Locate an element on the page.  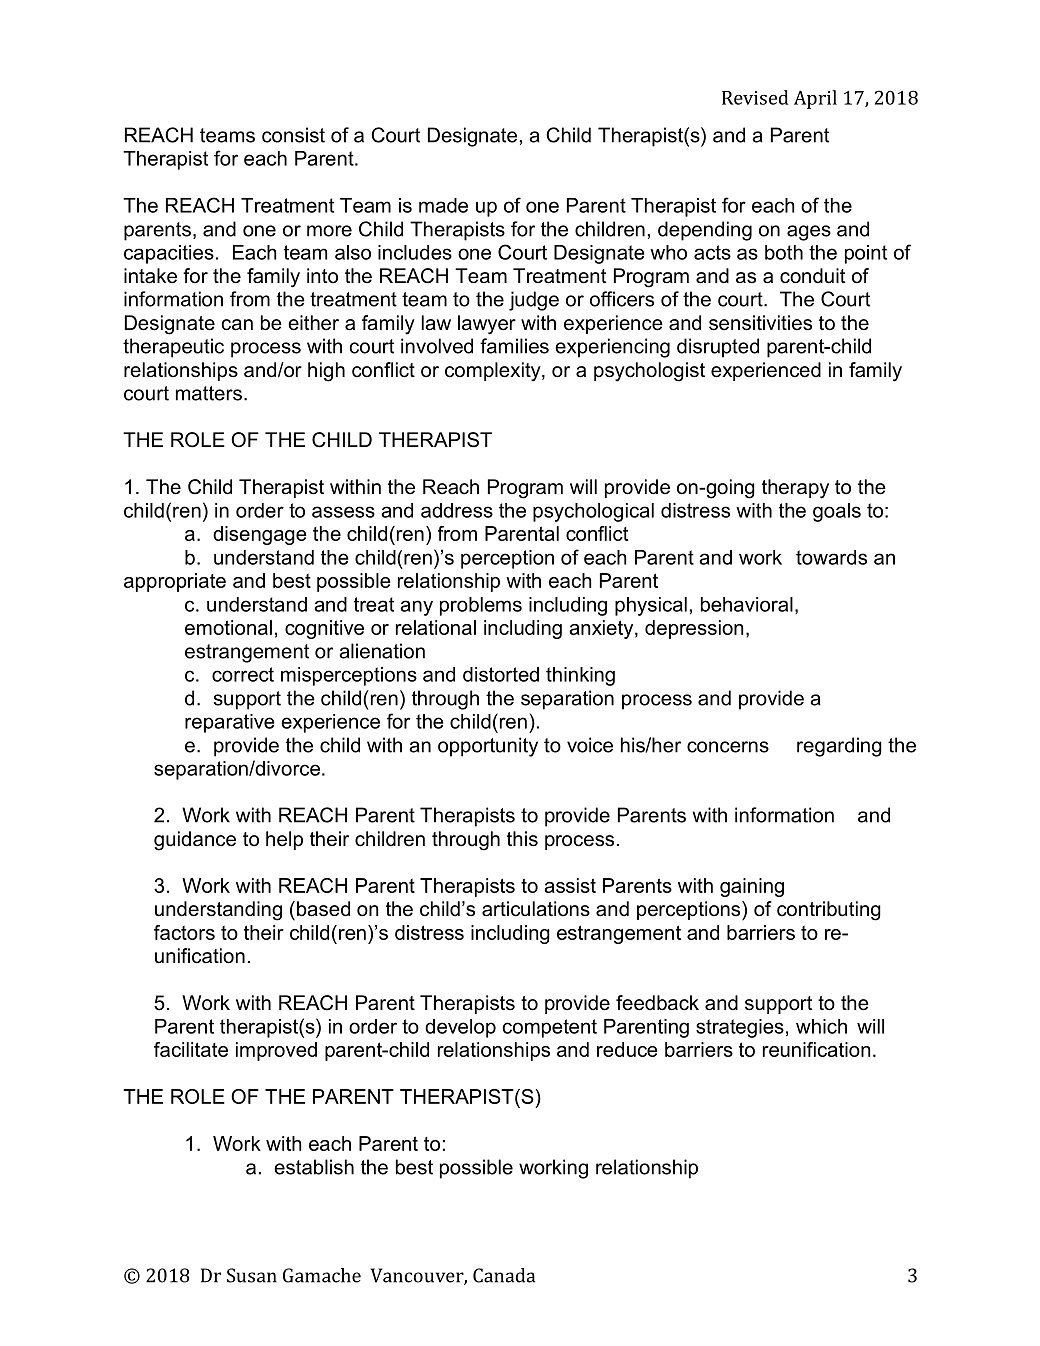
concerns is located at coordinates (728, 747).
